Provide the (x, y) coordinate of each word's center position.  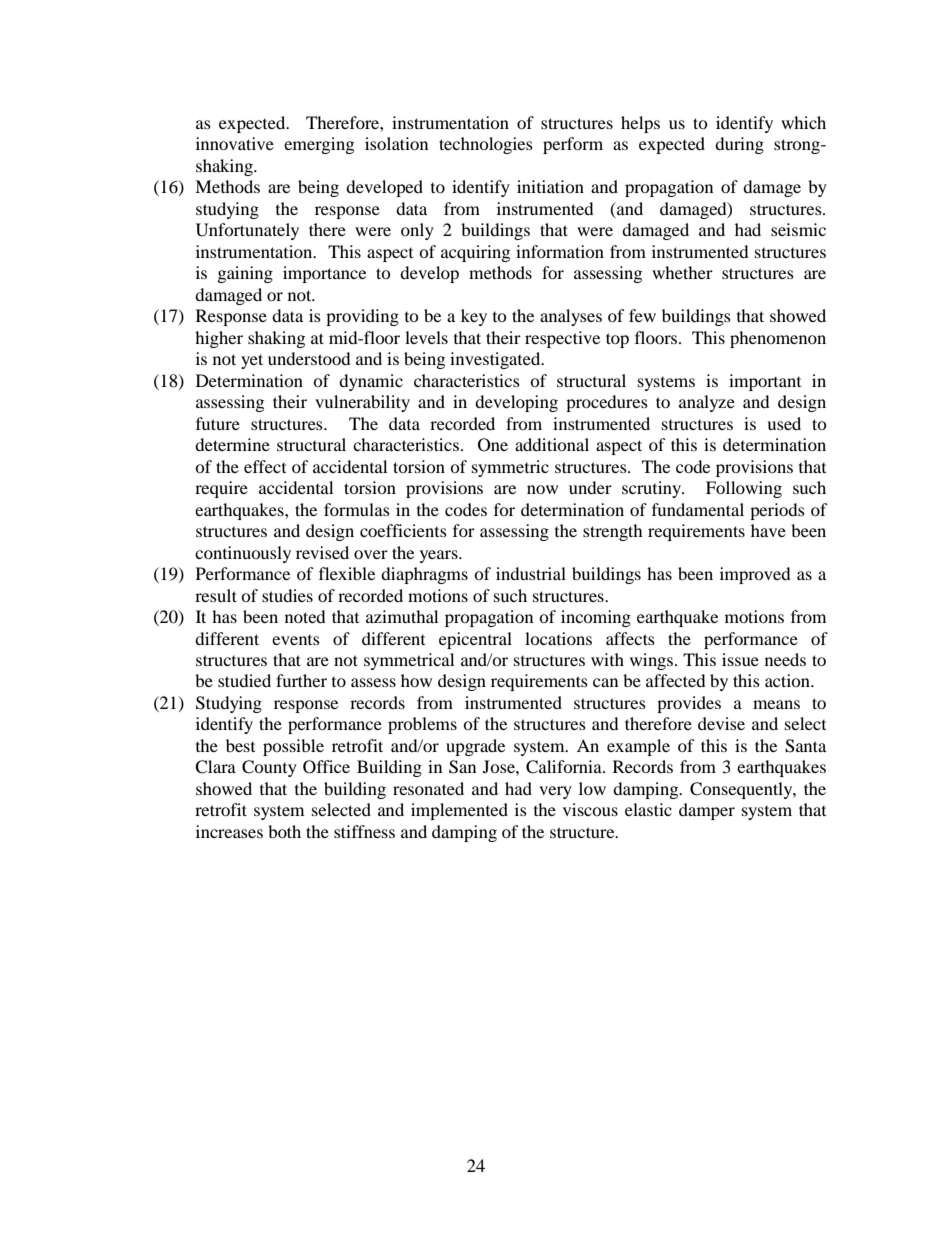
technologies (486, 145)
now (542, 489)
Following (744, 489)
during (739, 145)
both (284, 831)
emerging (319, 145)
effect (265, 466)
